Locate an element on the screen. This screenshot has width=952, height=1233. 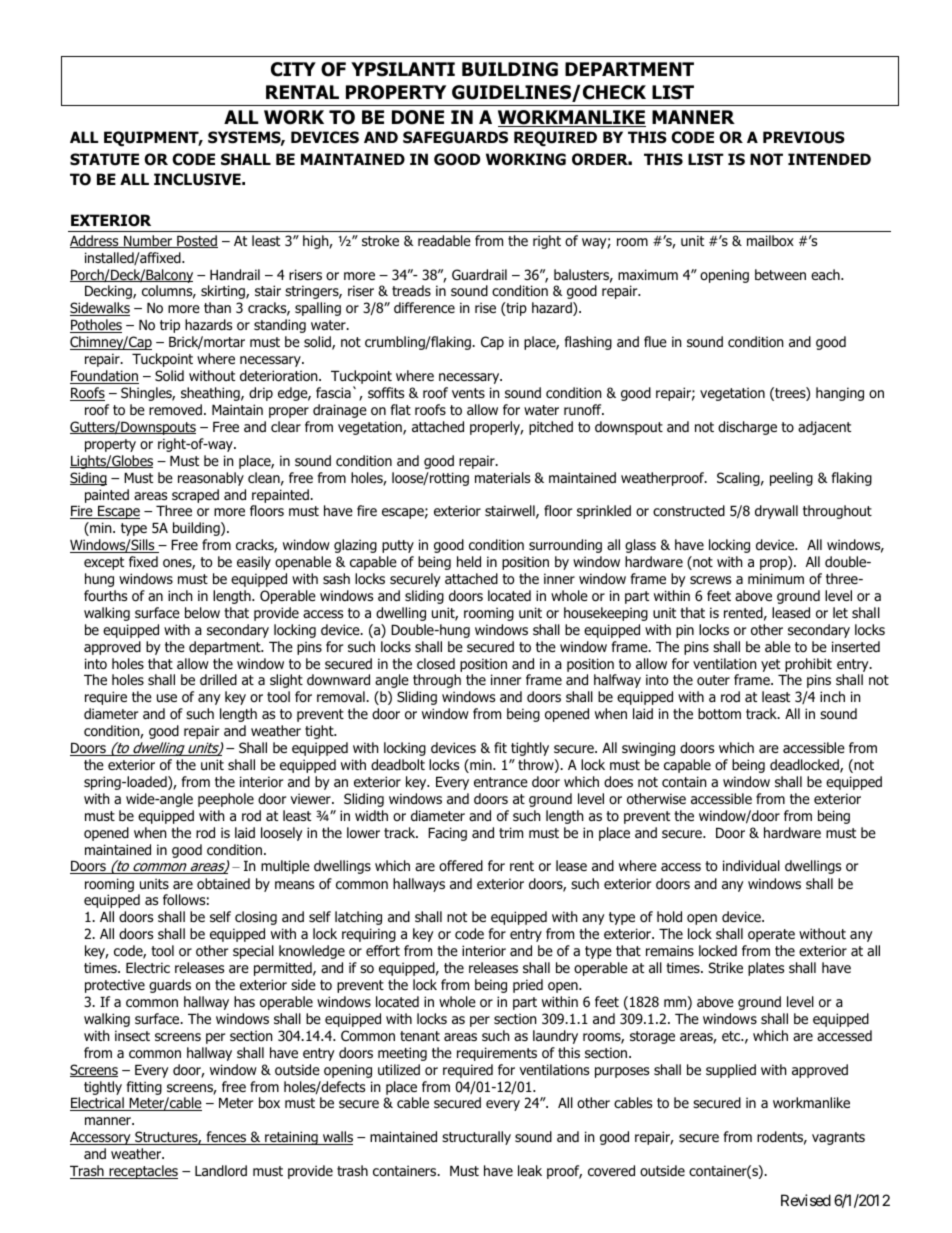
STATUTE is located at coordinates (104, 159).
